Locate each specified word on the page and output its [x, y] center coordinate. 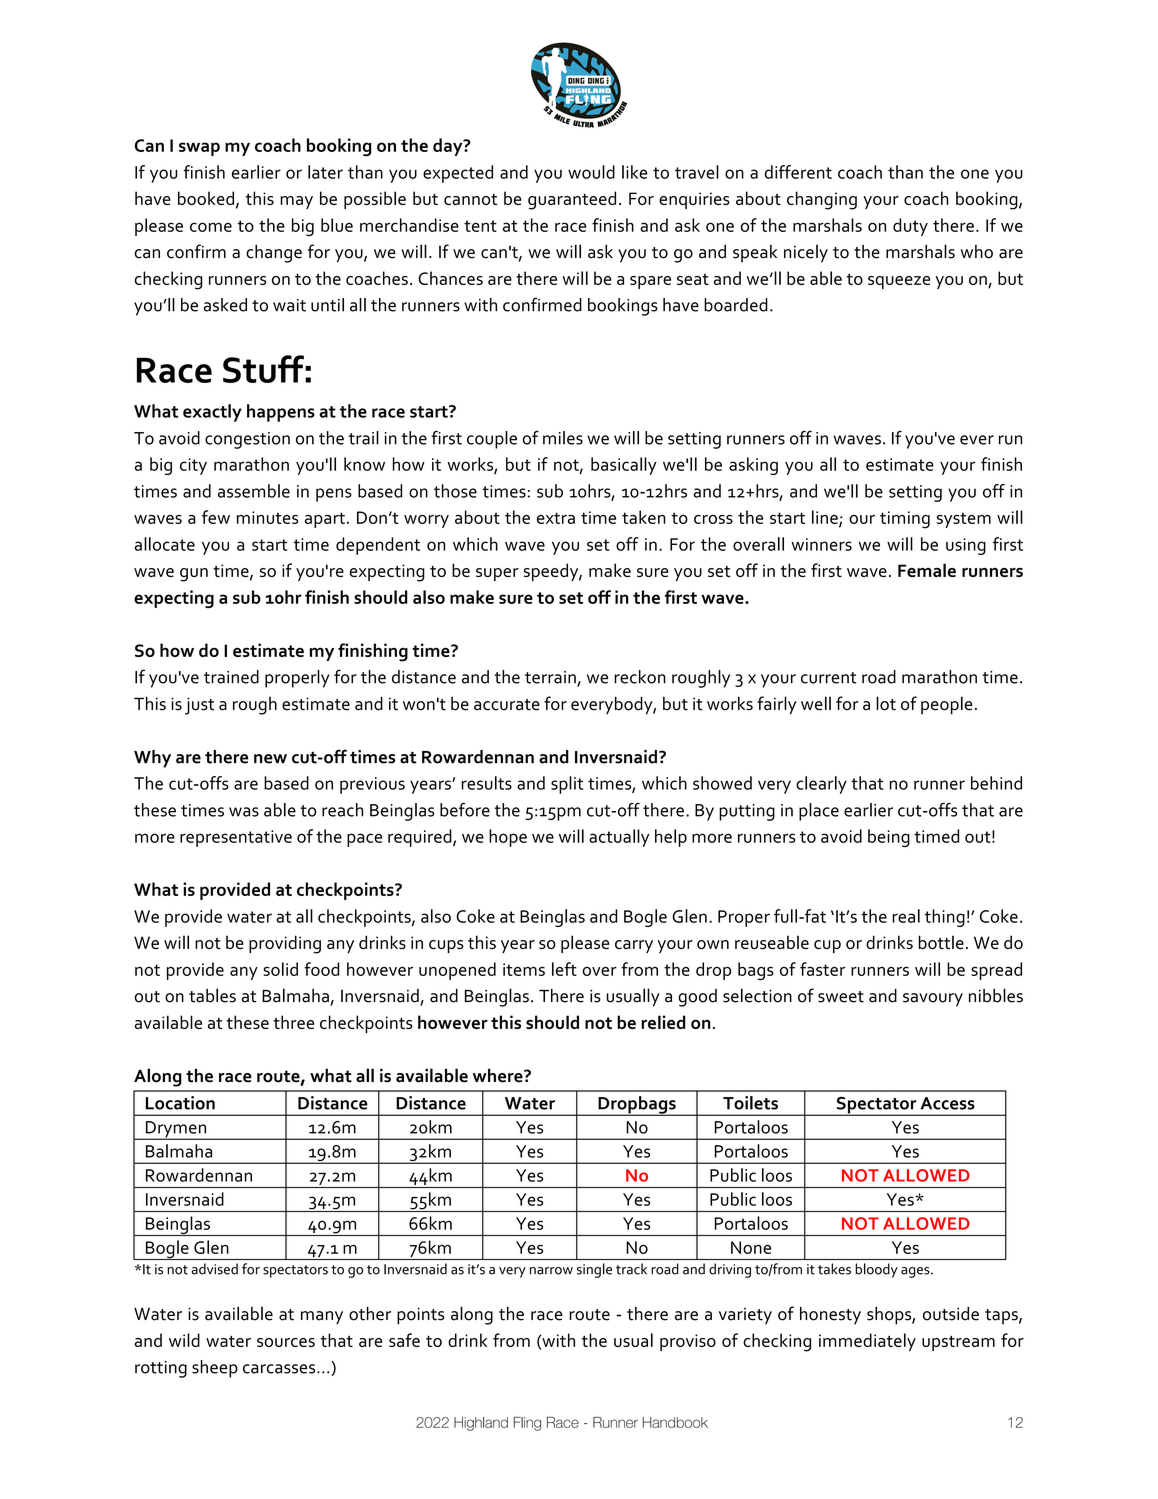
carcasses [280, 1369]
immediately [867, 1342]
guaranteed [572, 200]
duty [910, 227]
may [296, 202]
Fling [527, 1424]
